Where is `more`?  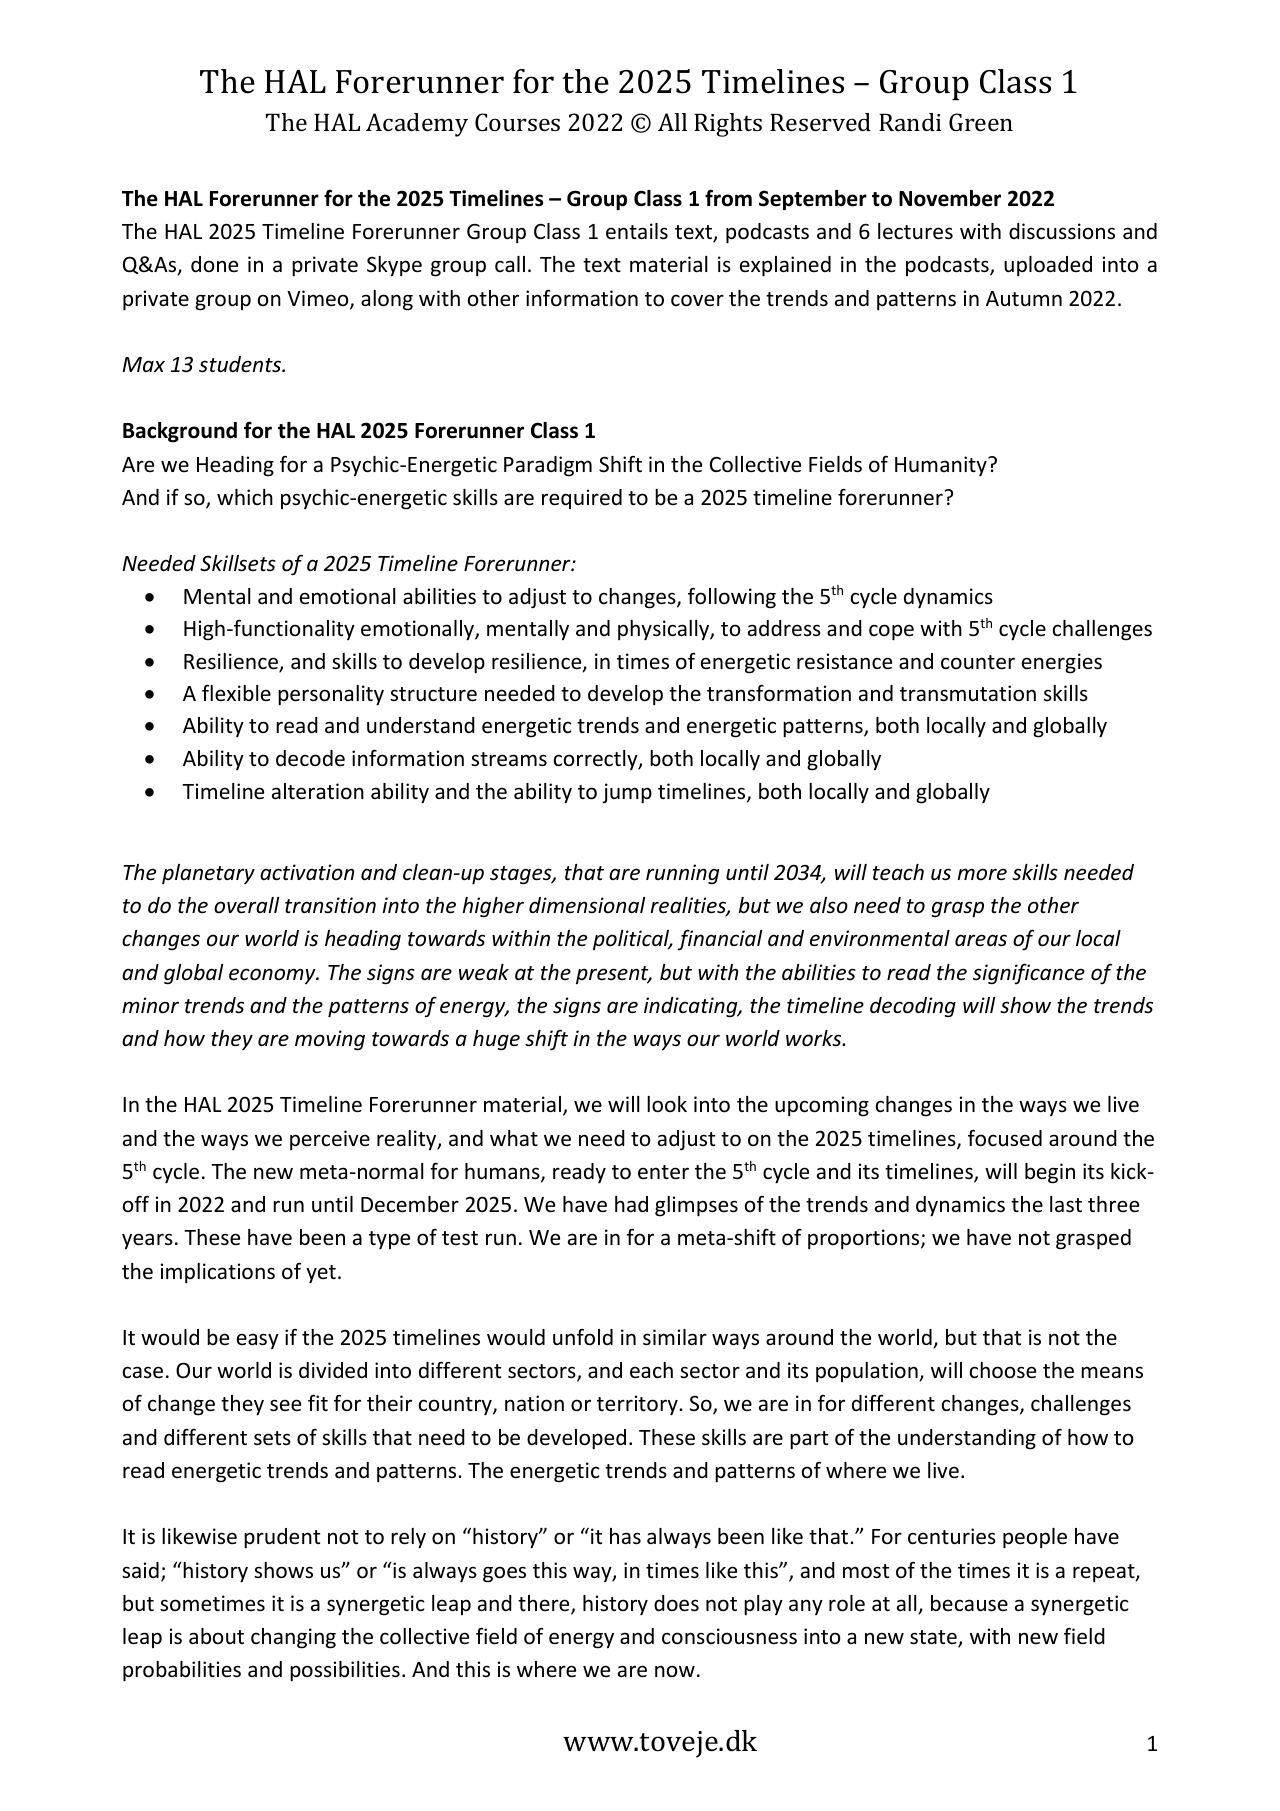 more is located at coordinates (982, 874).
